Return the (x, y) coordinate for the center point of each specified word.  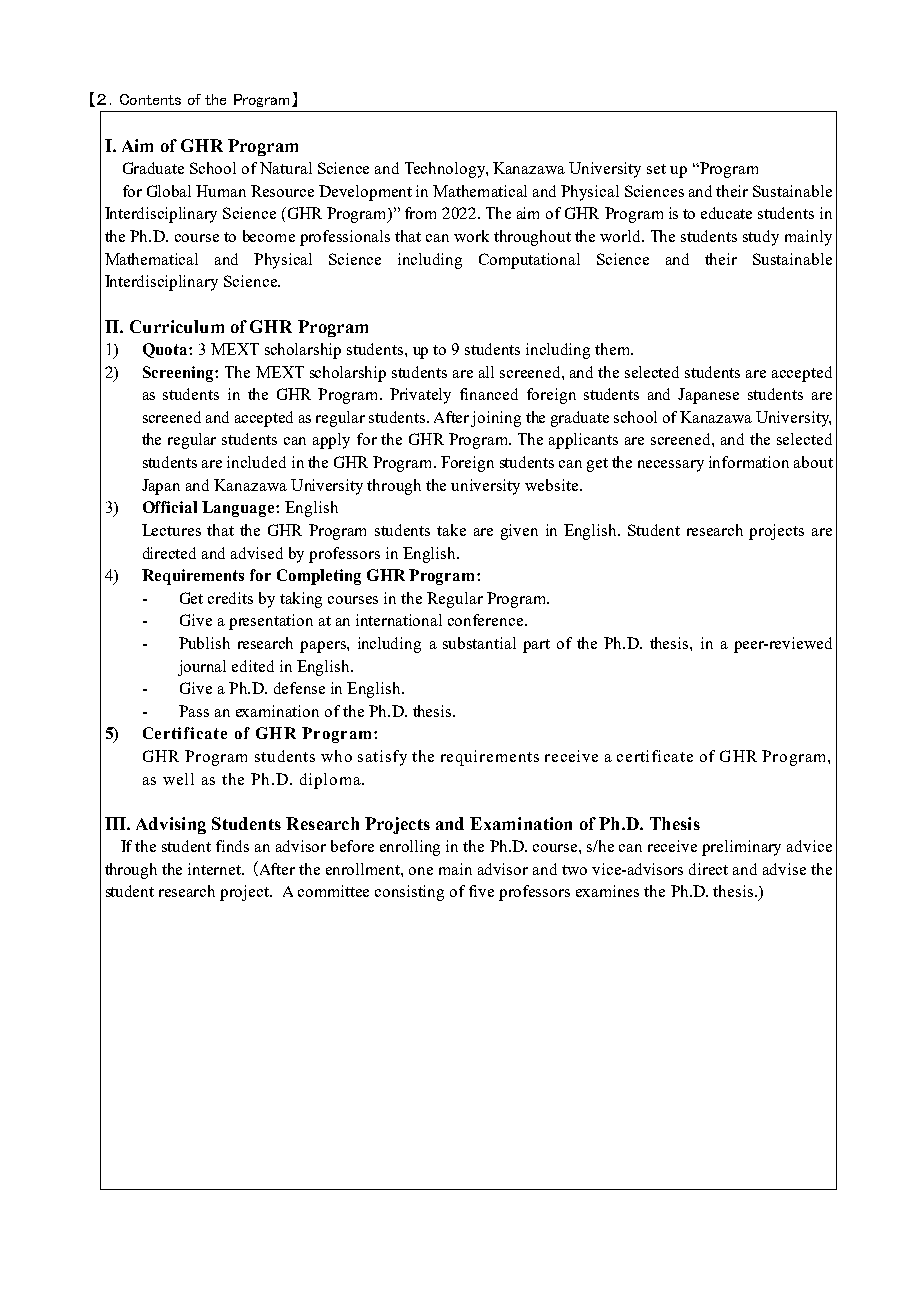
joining (496, 419)
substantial (479, 643)
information (749, 462)
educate (726, 213)
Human (221, 191)
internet (216, 869)
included (256, 462)
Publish (204, 643)
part (536, 646)
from (420, 213)
